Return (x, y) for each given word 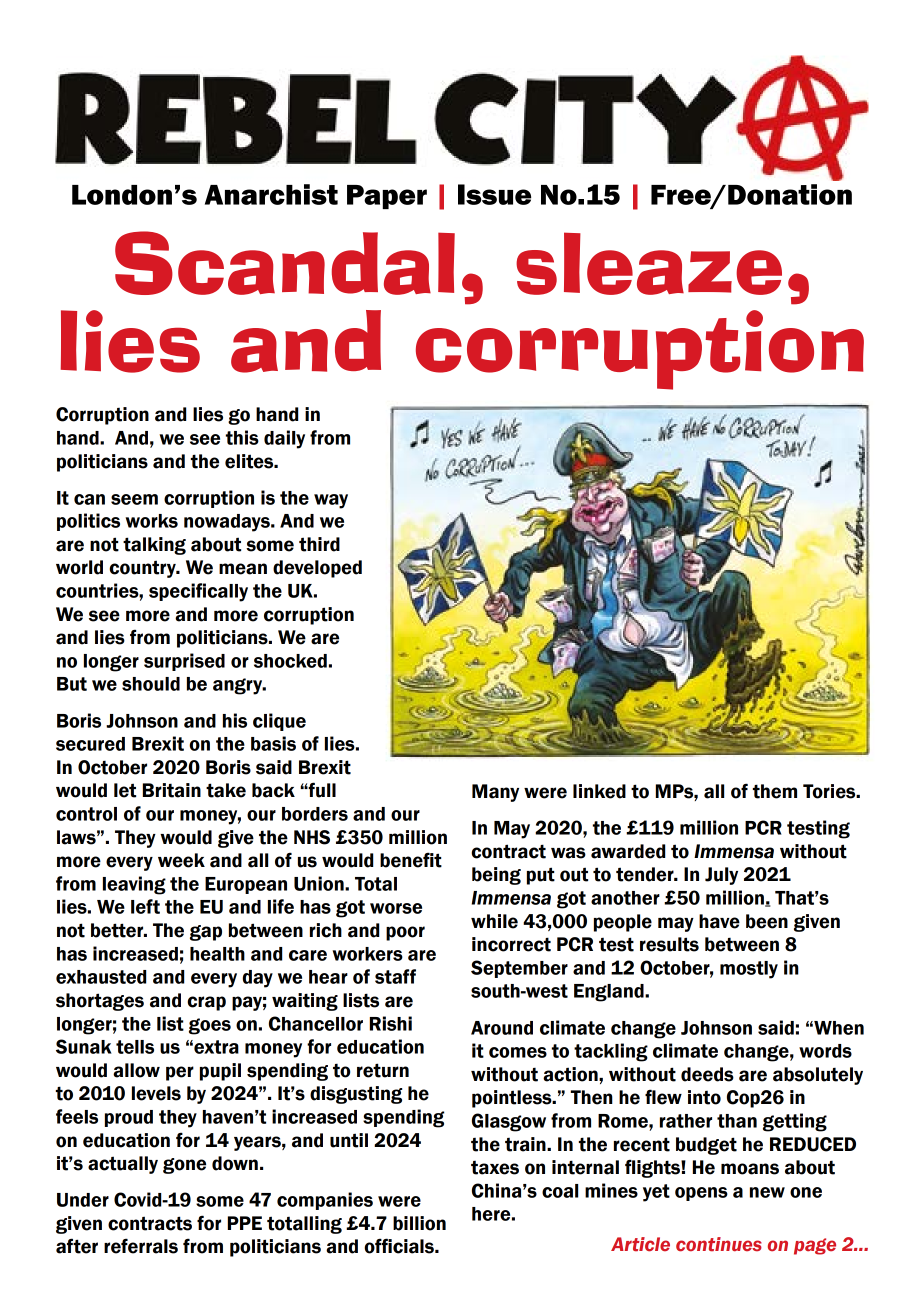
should (151, 684)
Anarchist (271, 194)
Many (495, 793)
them (775, 791)
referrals (141, 1246)
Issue (494, 194)
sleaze (649, 263)
